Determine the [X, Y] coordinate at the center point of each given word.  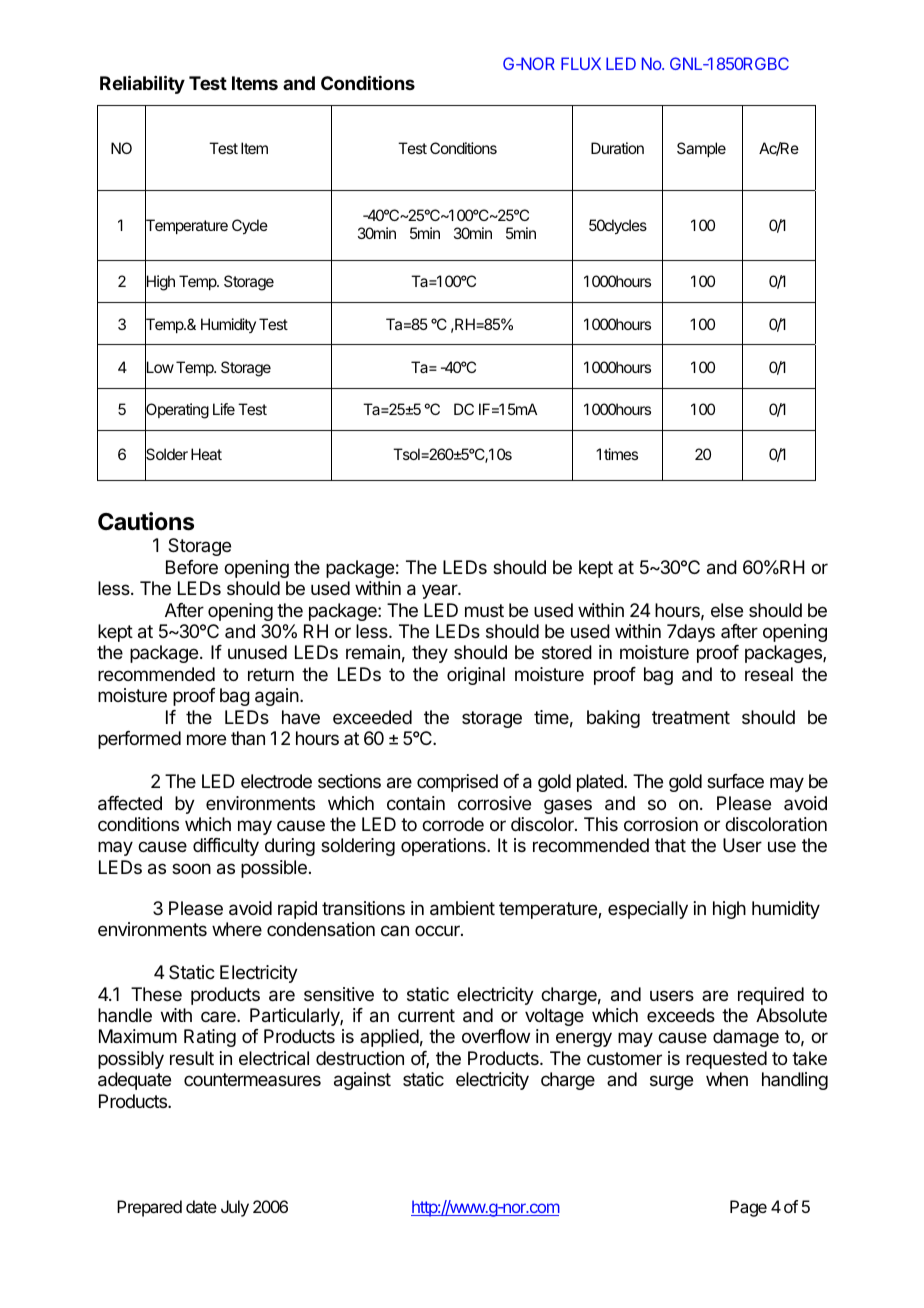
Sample [701, 149]
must [484, 610]
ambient [462, 908]
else [727, 610]
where [237, 929]
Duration [617, 148]
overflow [496, 1036]
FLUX [581, 63]
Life [224, 409]
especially [648, 910]
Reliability [142, 84]
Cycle [250, 227]
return [271, 674]
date [201, 1206]
